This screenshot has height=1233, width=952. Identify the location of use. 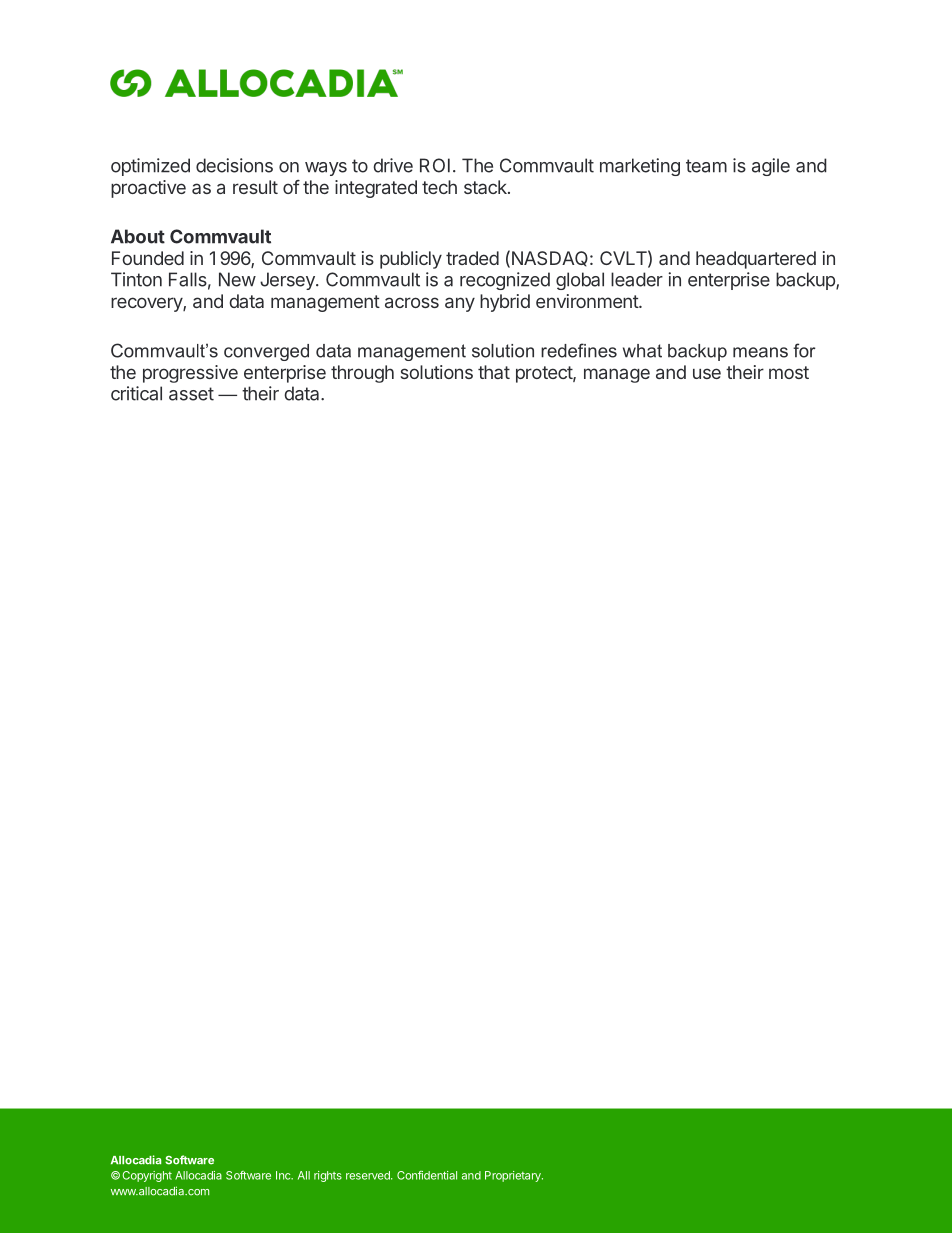
(707, 373).
